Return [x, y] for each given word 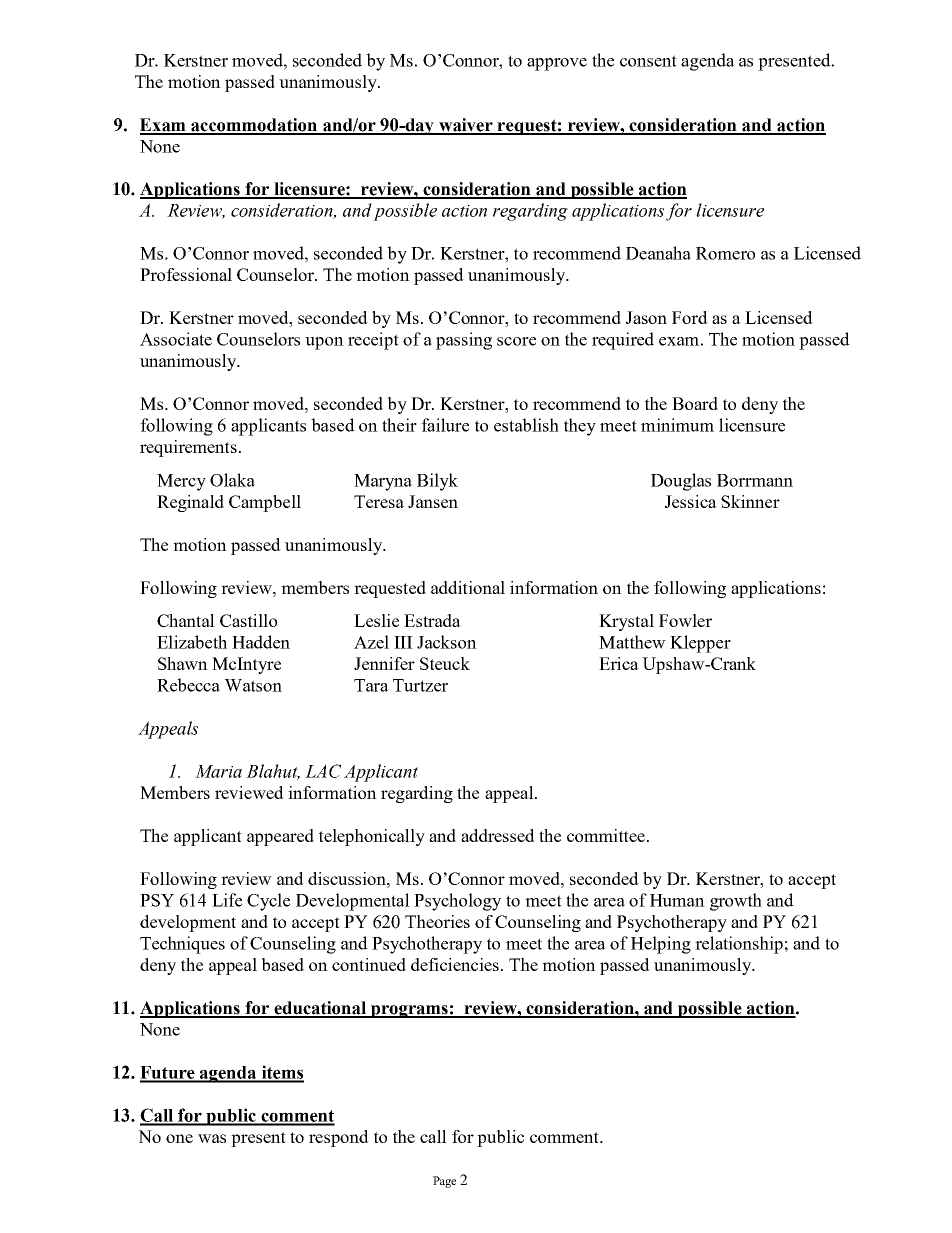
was [212, 1138]
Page [444, 1182]
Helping [661, 945]
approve [557, 64]
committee [606, 835]
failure [445, 425]
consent [648, 61]
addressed [498, 835]
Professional [186, 274]
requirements [188, 448]
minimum [677, 425]
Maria [218, 771]
